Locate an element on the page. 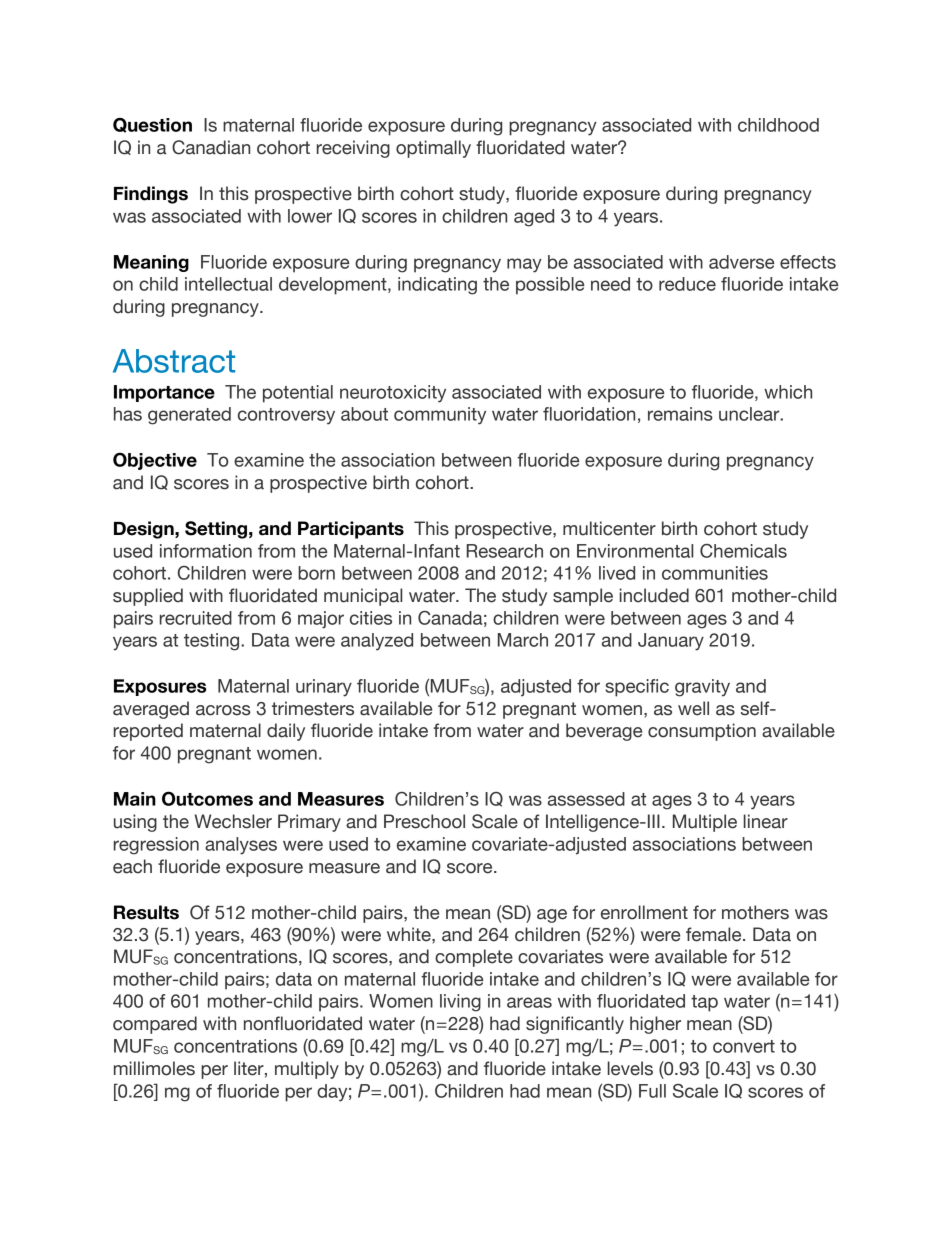  adverse is located at coordinates (742, 262).
